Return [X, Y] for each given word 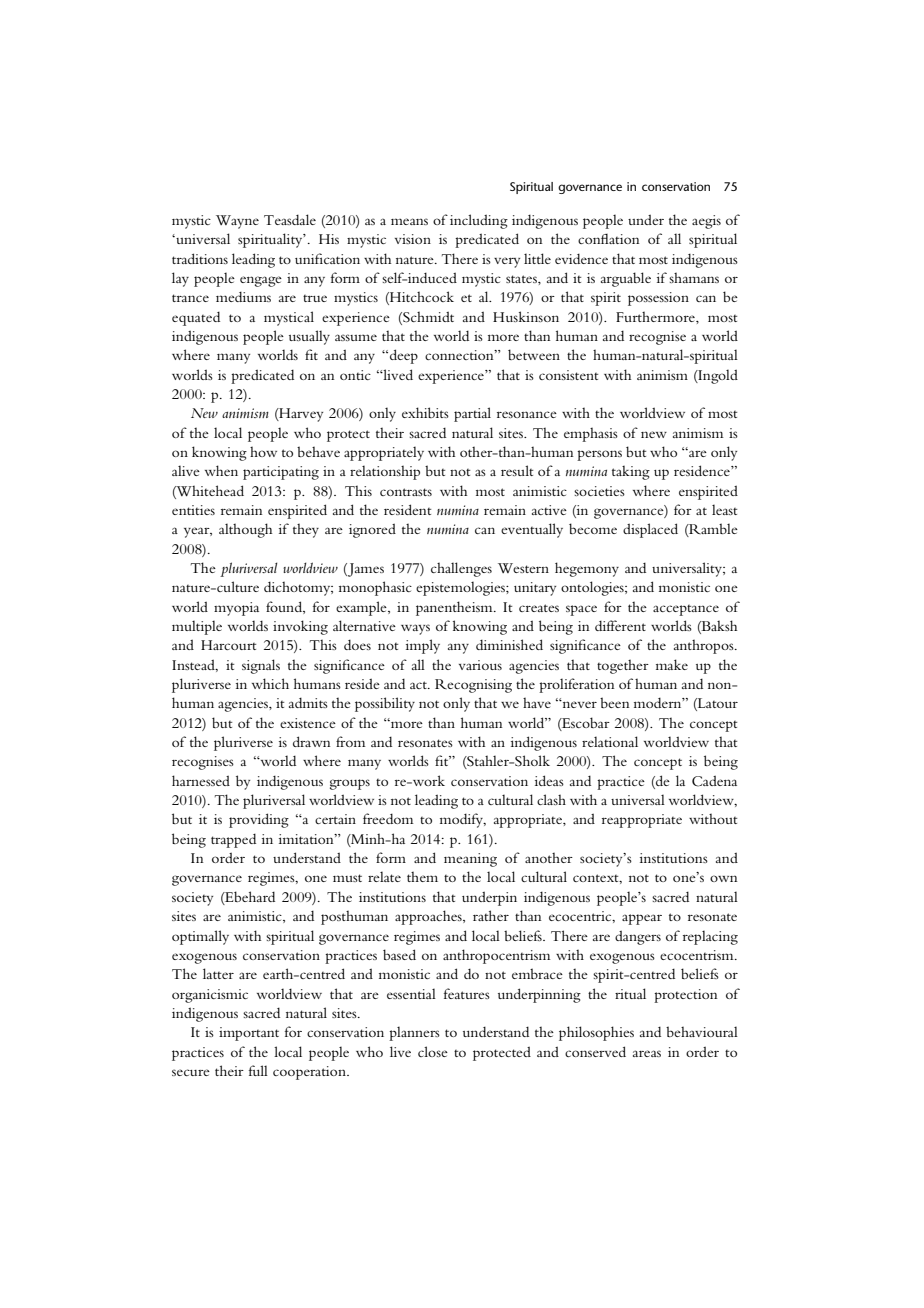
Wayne [237, 222]
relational [610, 741]
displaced [650, 530]
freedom [388, 818]
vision [413, 239]
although [245, 530]
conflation [609, 239]
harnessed [201, 780]
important [249, 1034]
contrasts [406, 492]
